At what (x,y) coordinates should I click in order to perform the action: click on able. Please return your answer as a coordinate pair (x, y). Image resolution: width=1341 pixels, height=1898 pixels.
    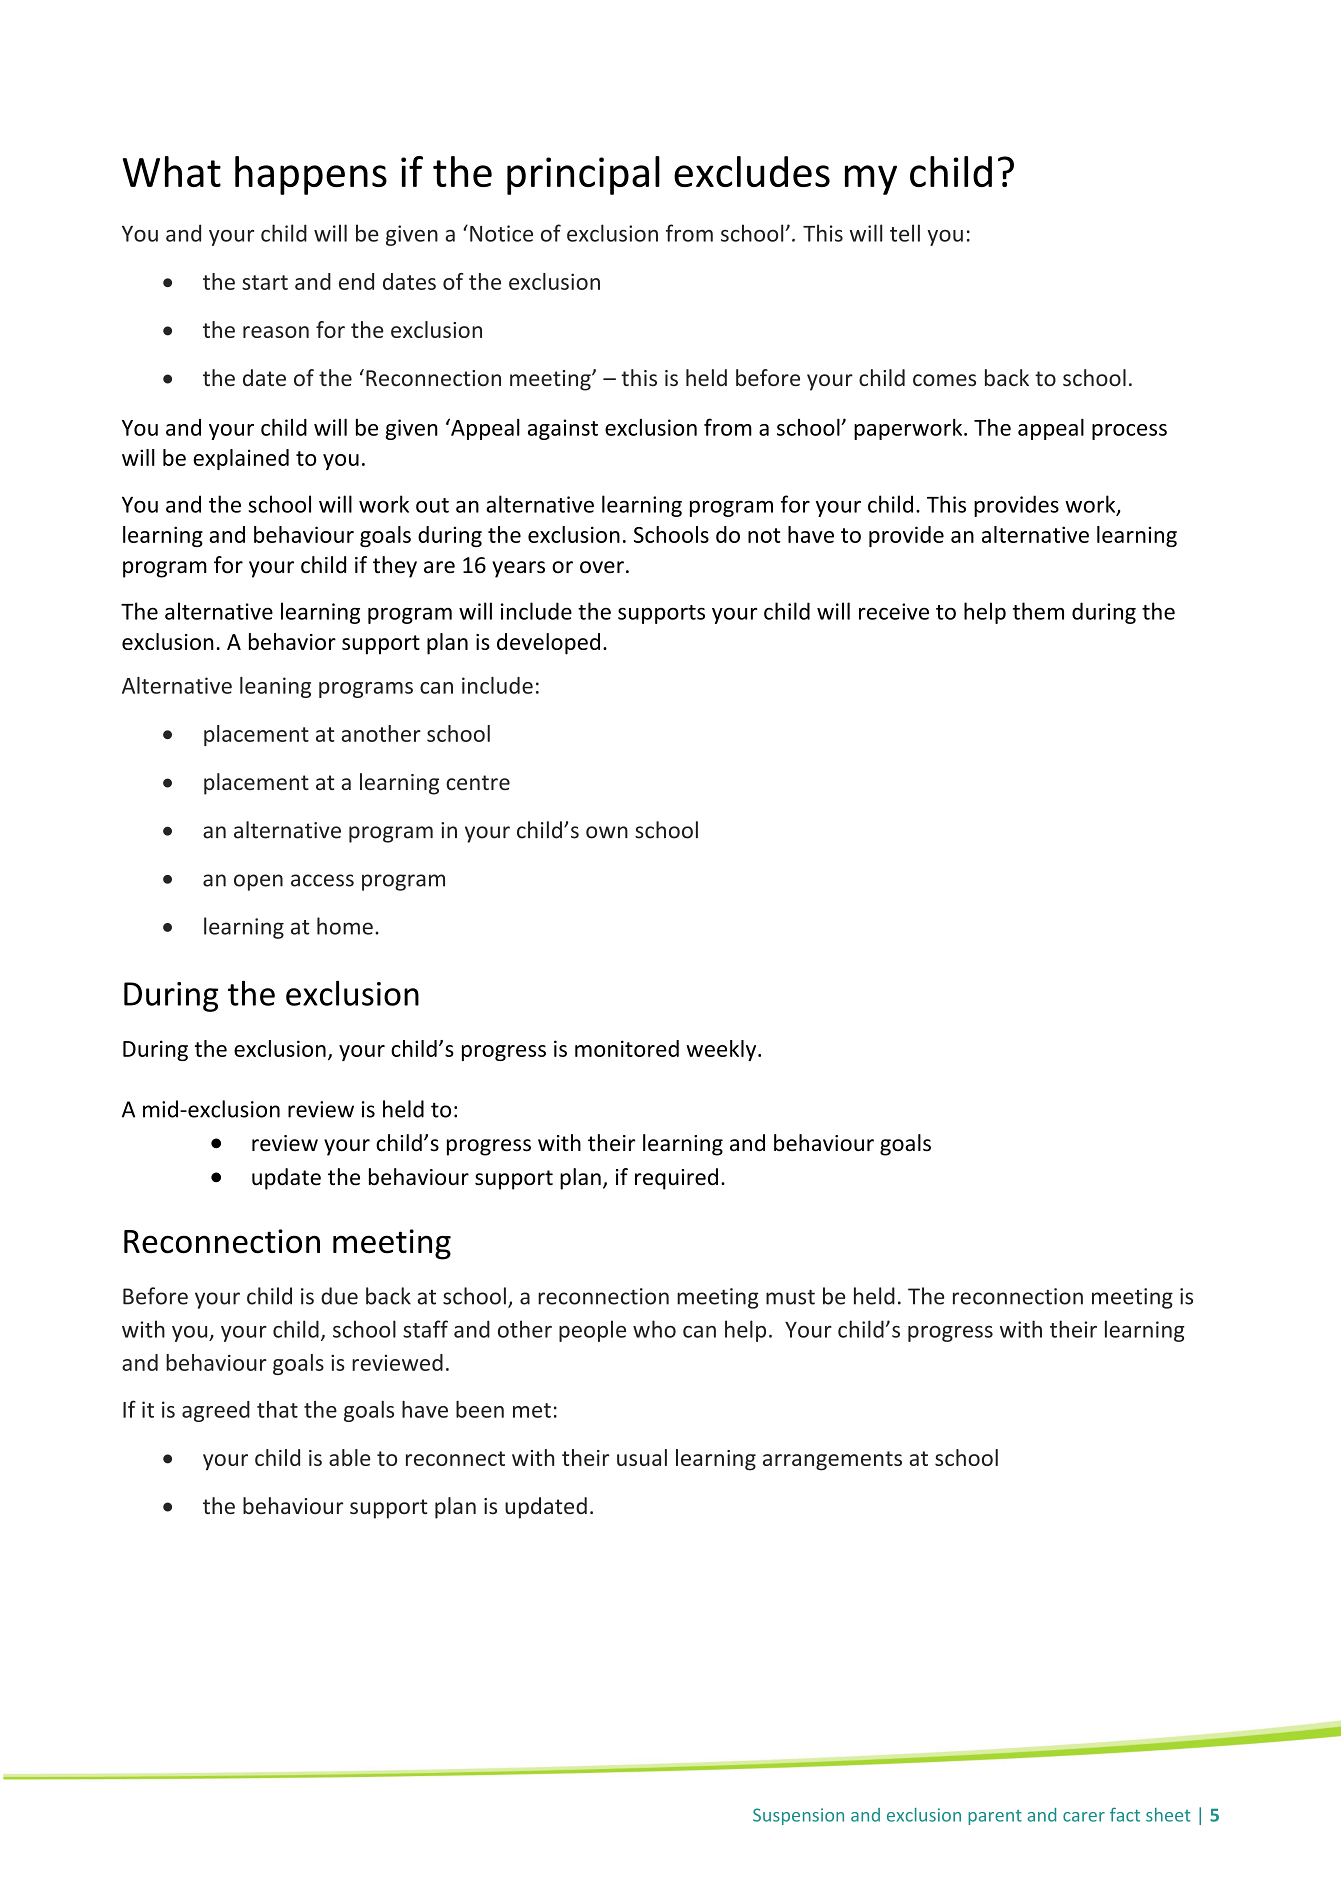
    Looking at the image, I should click on (350, 1457).
